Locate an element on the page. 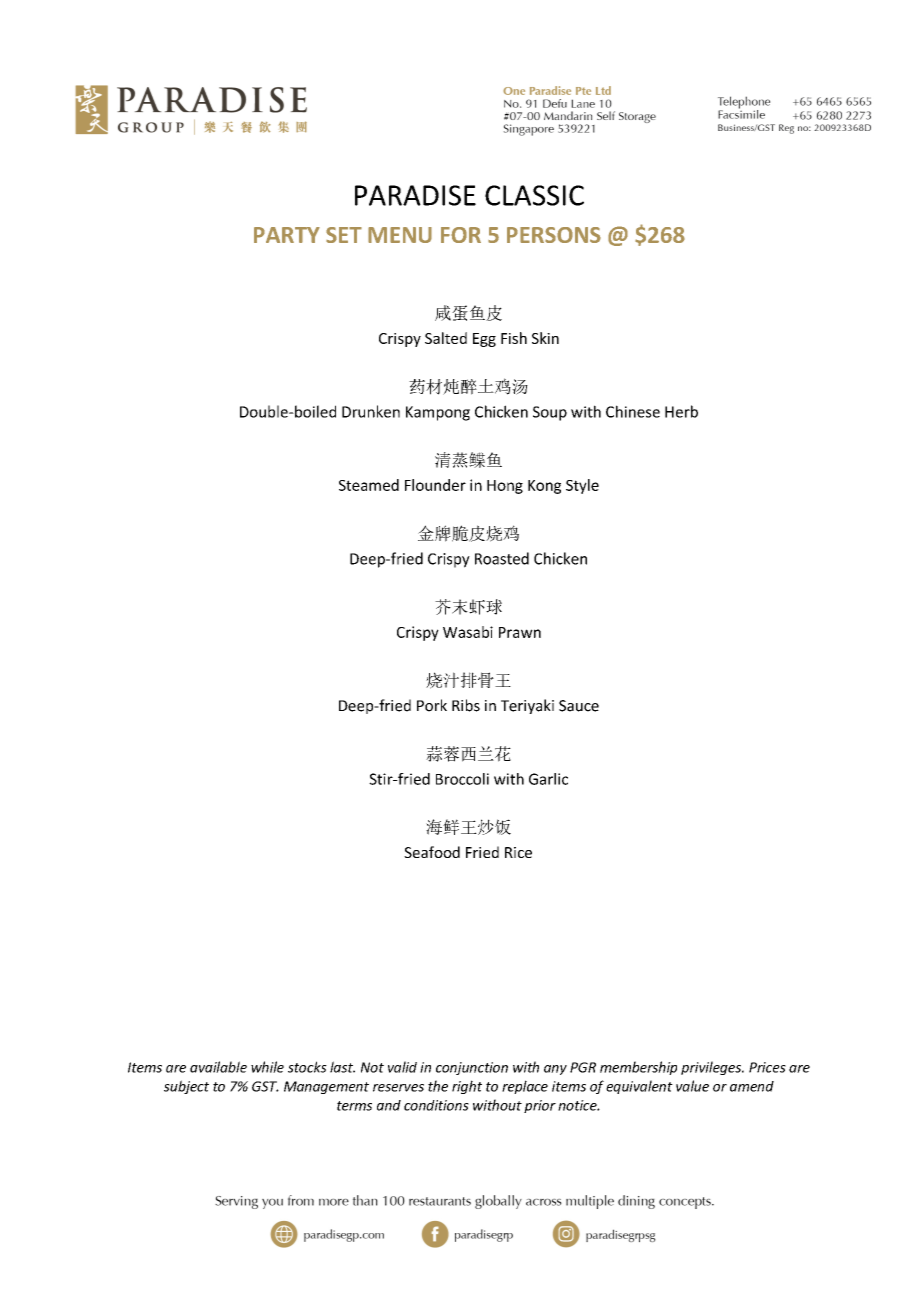 The width and height of the image is (924, 1308). PERSONS is located at coordinates (554, 235).
